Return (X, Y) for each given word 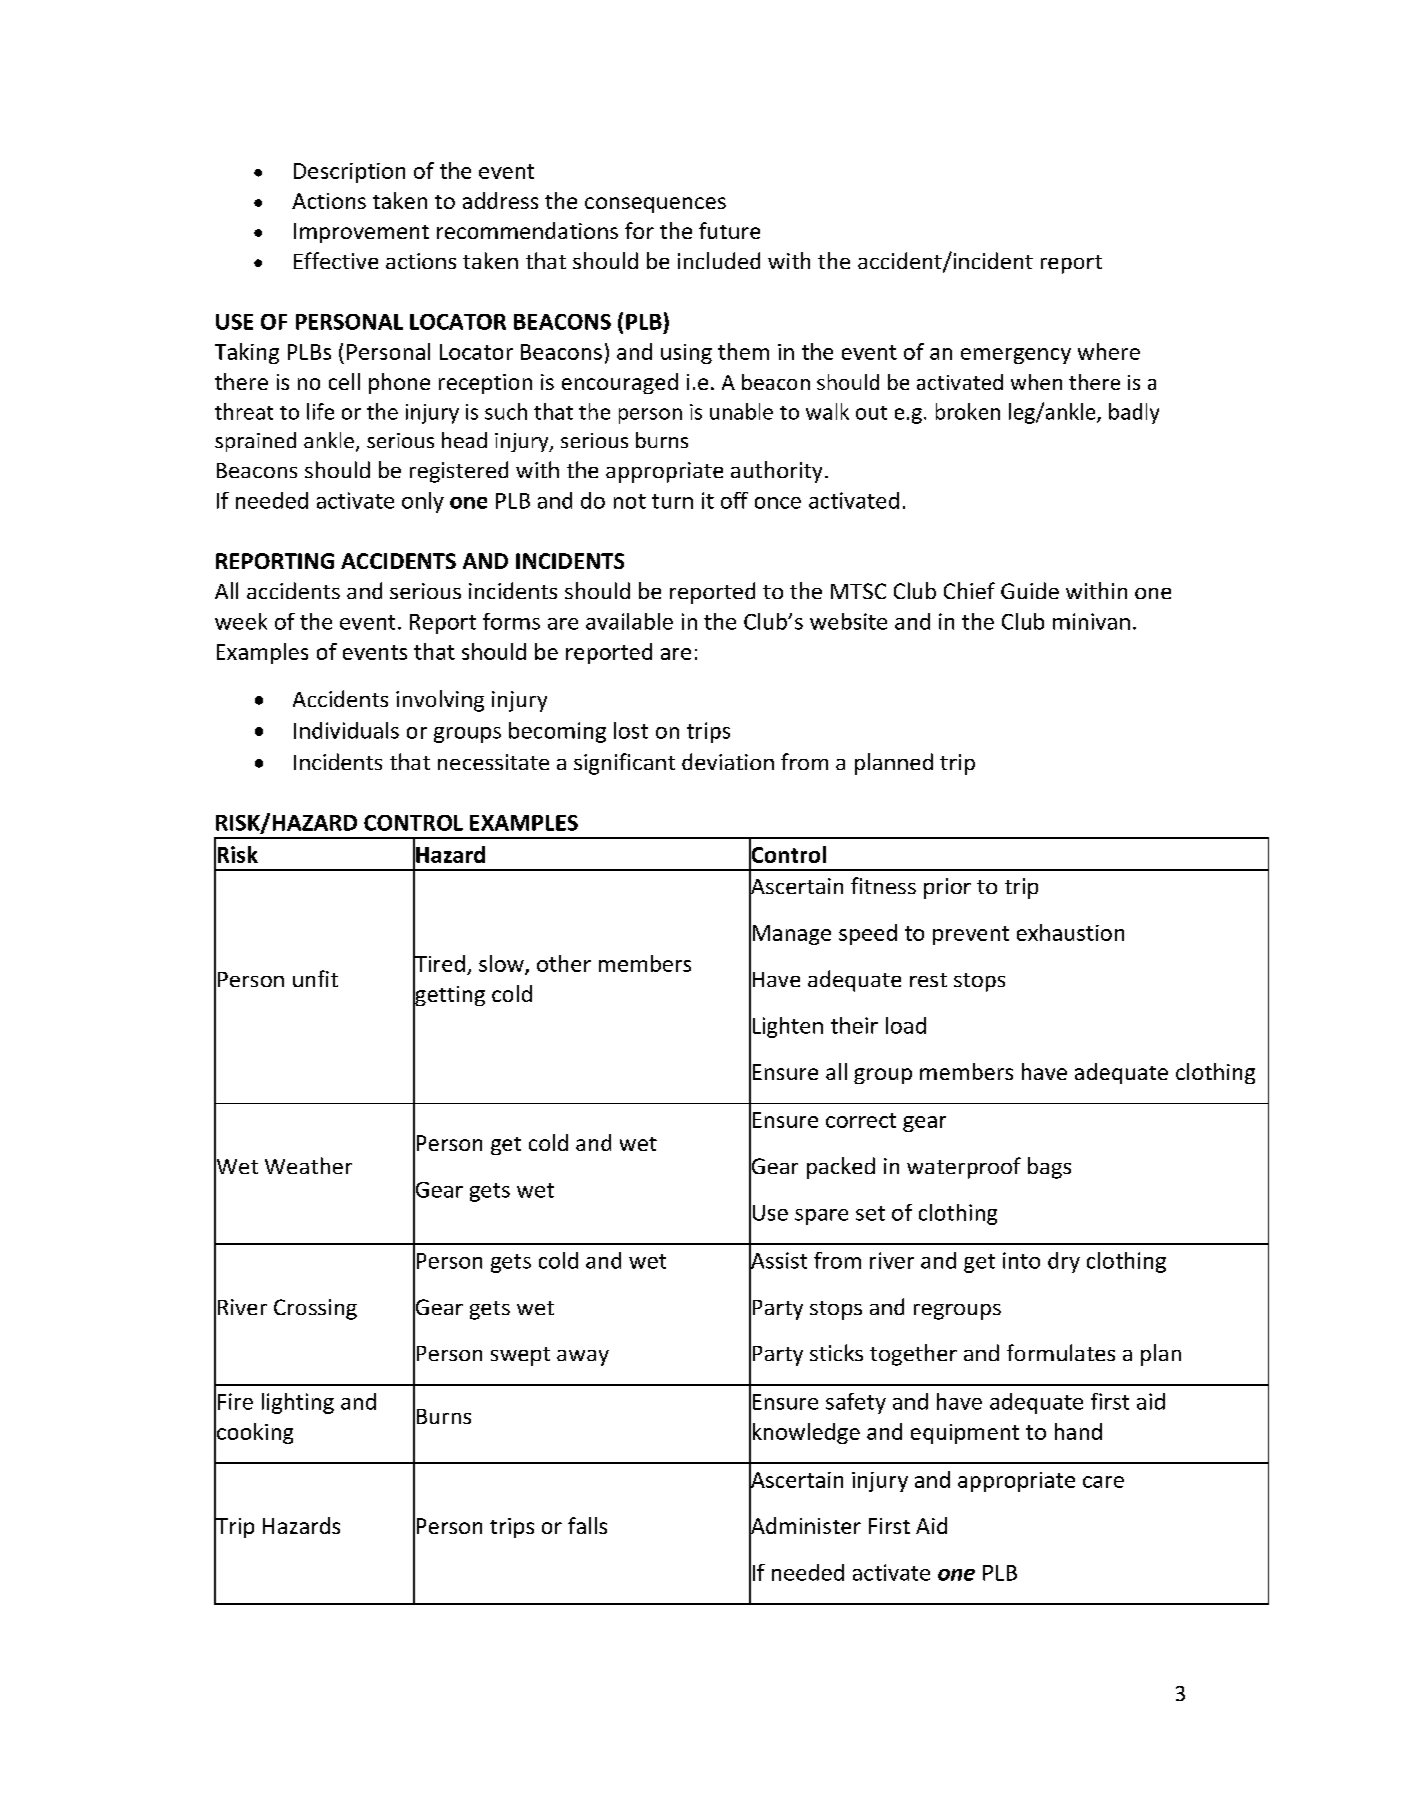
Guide (1030, 590)
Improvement (361, 233)
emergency (1016, 356)
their (854, 1025)
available (629, 621)
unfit (315, 978)
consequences (655, 205)
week (241, 621)
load (906, 1025)
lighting (298, 1403)
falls (587, 1525)
